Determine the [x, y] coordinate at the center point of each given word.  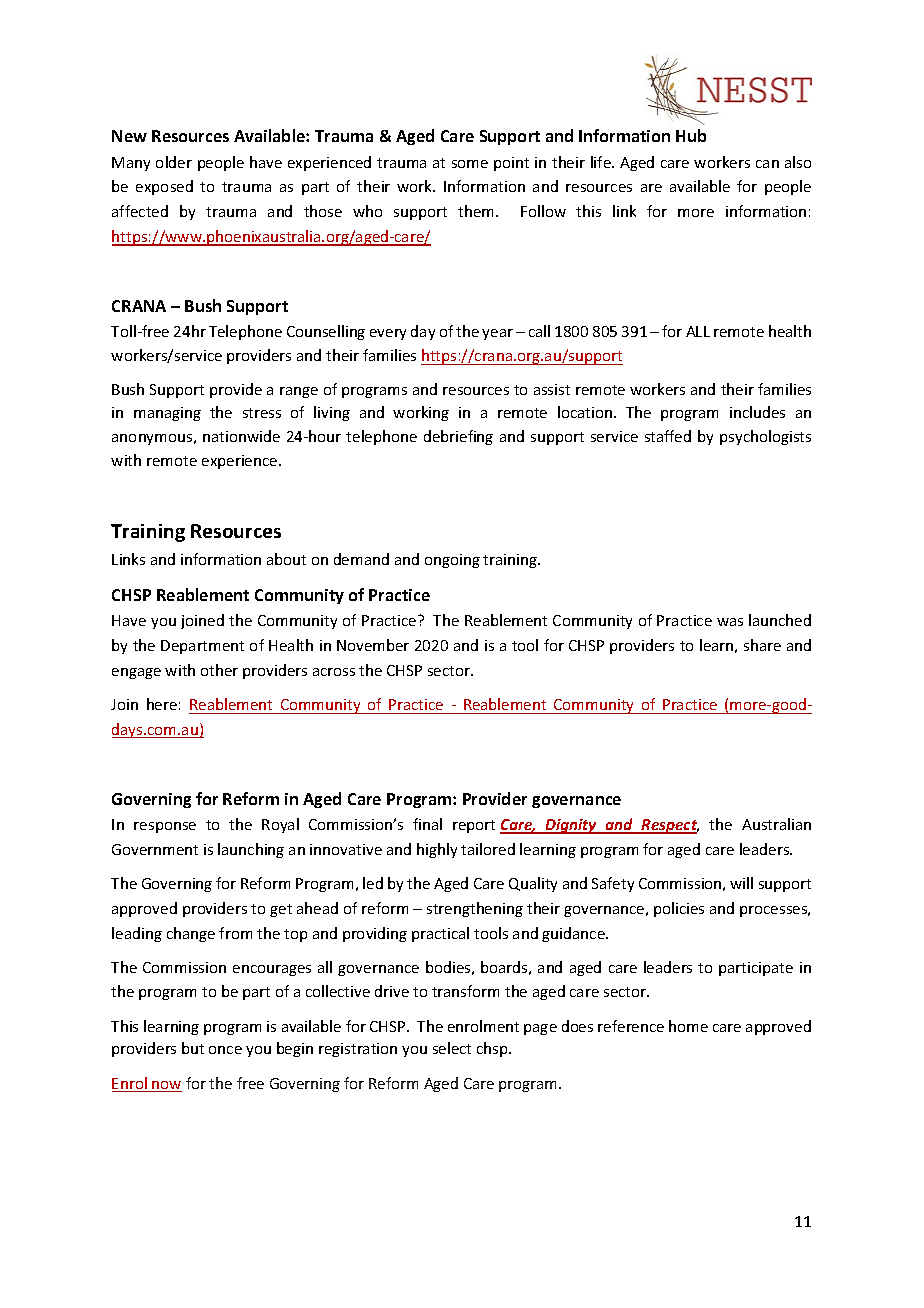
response [165, 827]
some [470, 164]
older [174, 162]
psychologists [765, 437]
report [474, 826]
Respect [669, 826]
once [225, 1050]
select [452, 1048]
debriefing [458, 437]
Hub [691, 135]
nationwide [241, 436]
